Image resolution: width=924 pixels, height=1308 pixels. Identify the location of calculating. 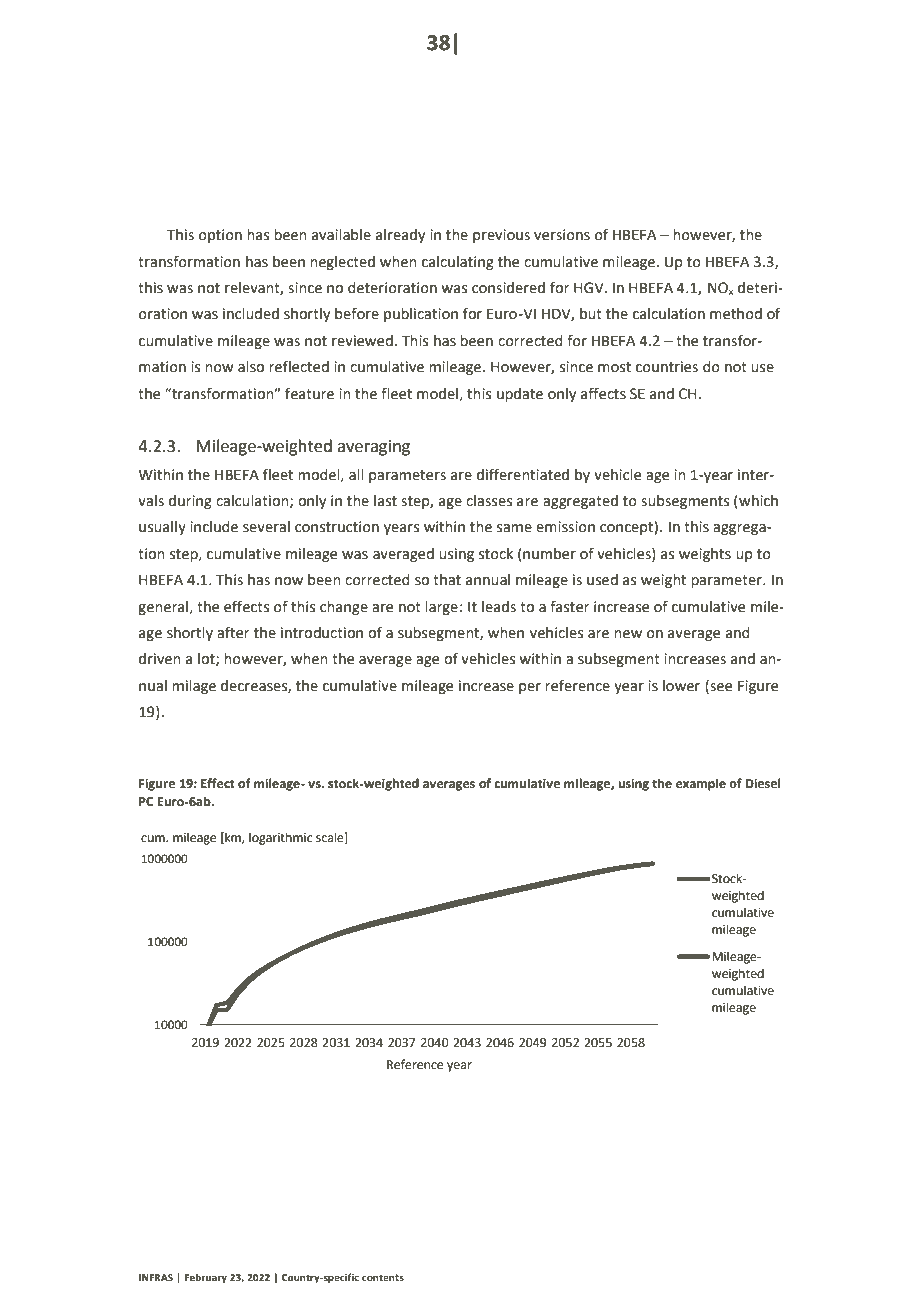
(458, 263).
